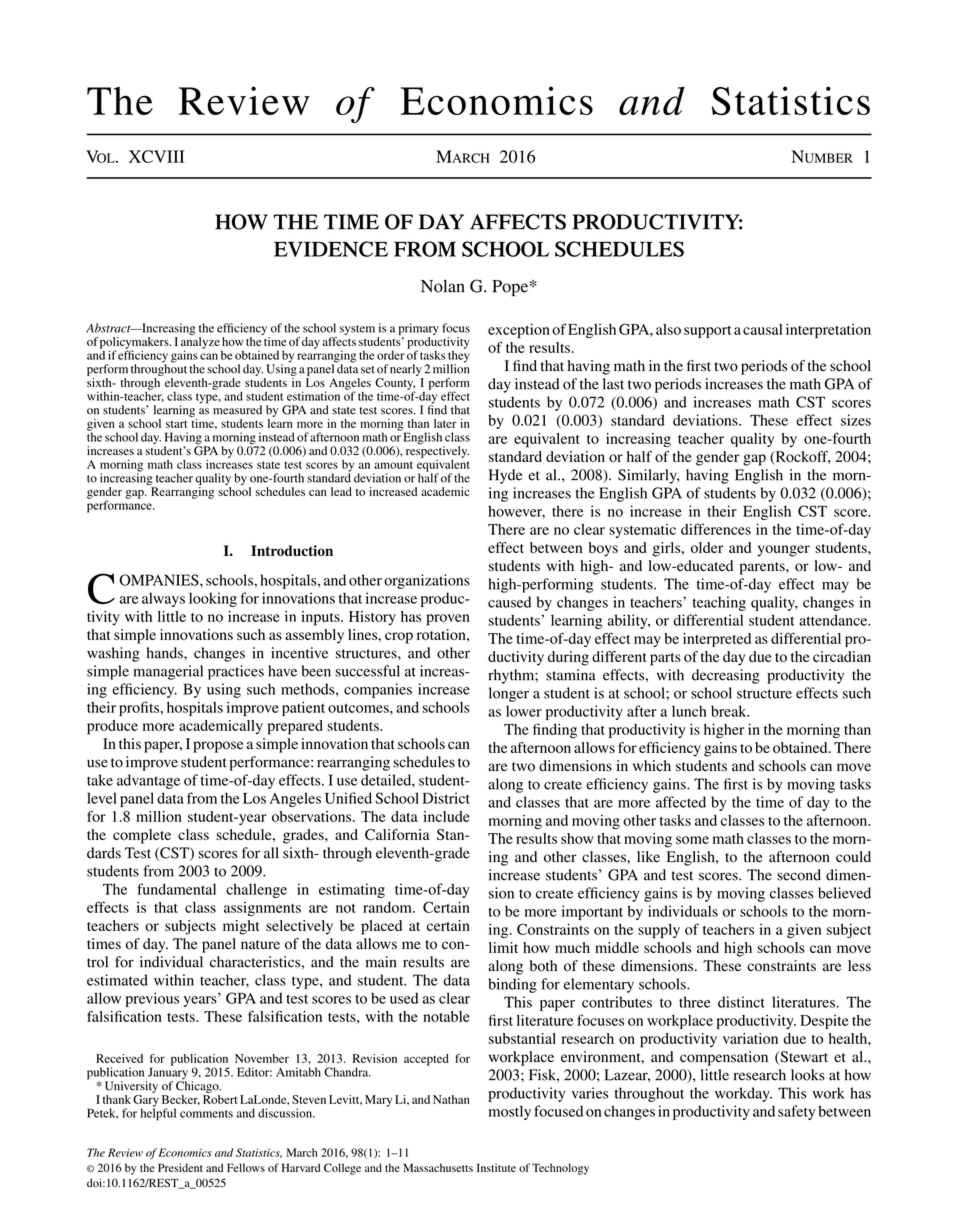  I want to click on sizes, so click(856, 420).
